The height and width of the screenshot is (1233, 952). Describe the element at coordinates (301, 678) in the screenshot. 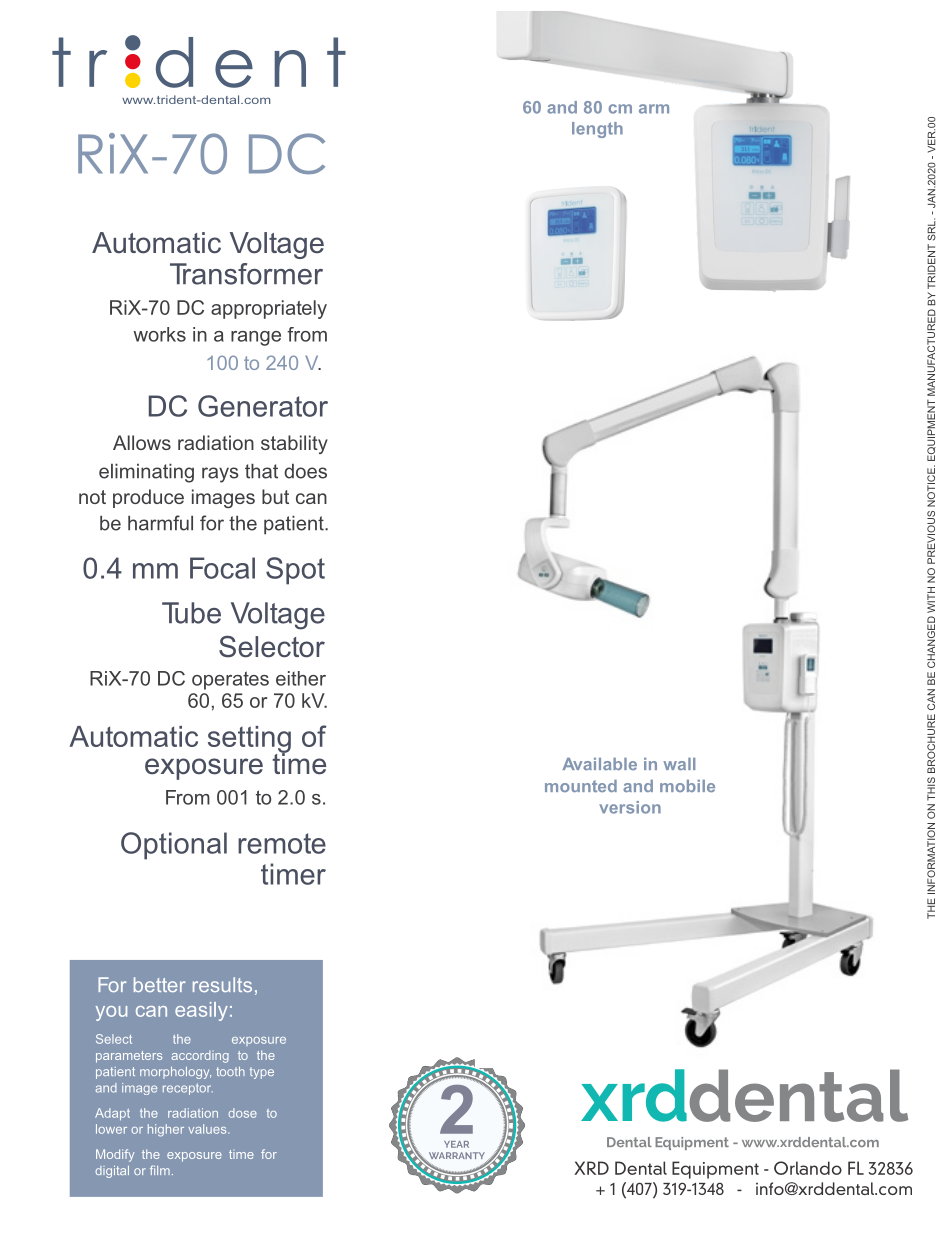

I see `either` at that location.
